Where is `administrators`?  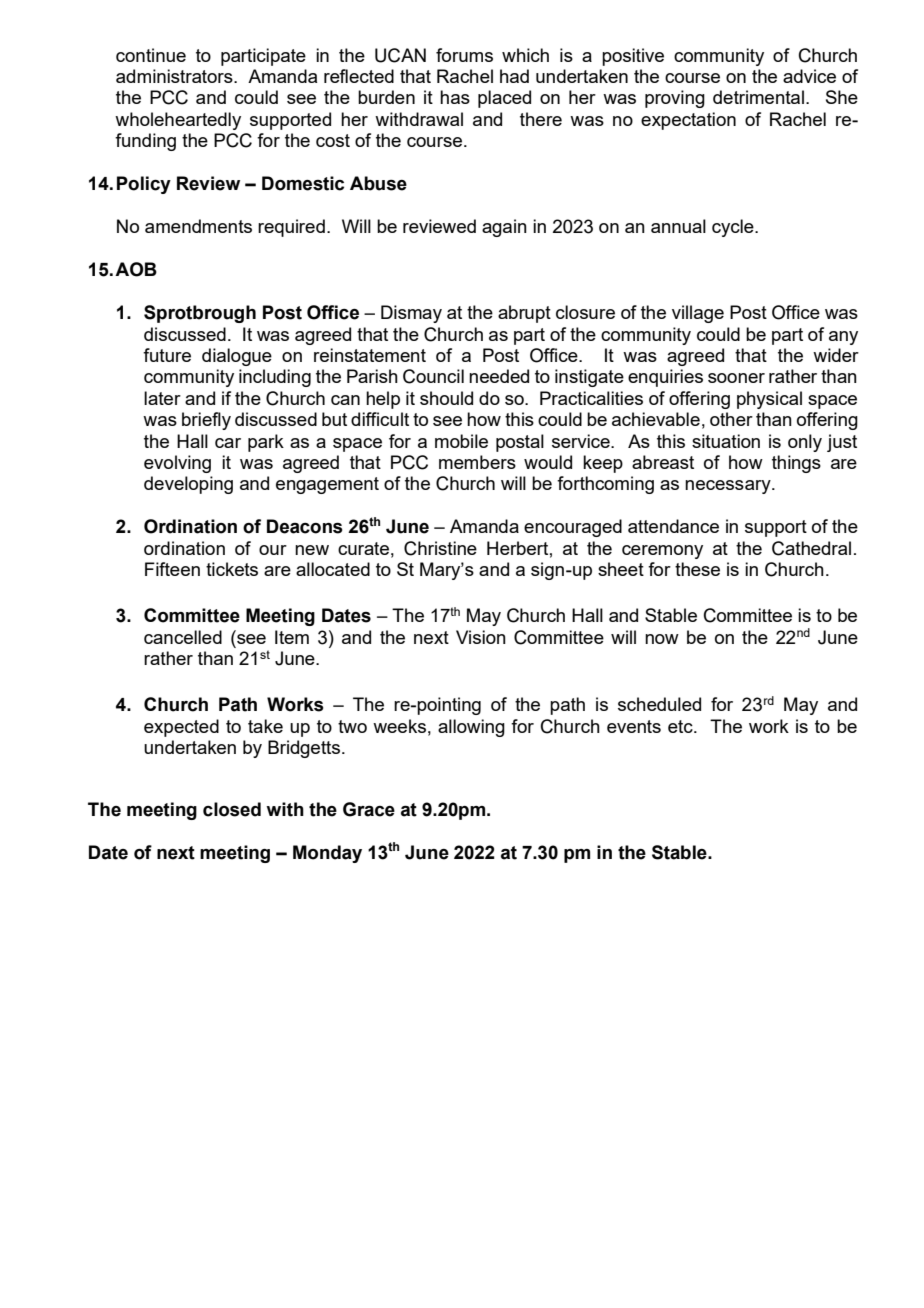
administrators is located at coordinates (175, 76).
